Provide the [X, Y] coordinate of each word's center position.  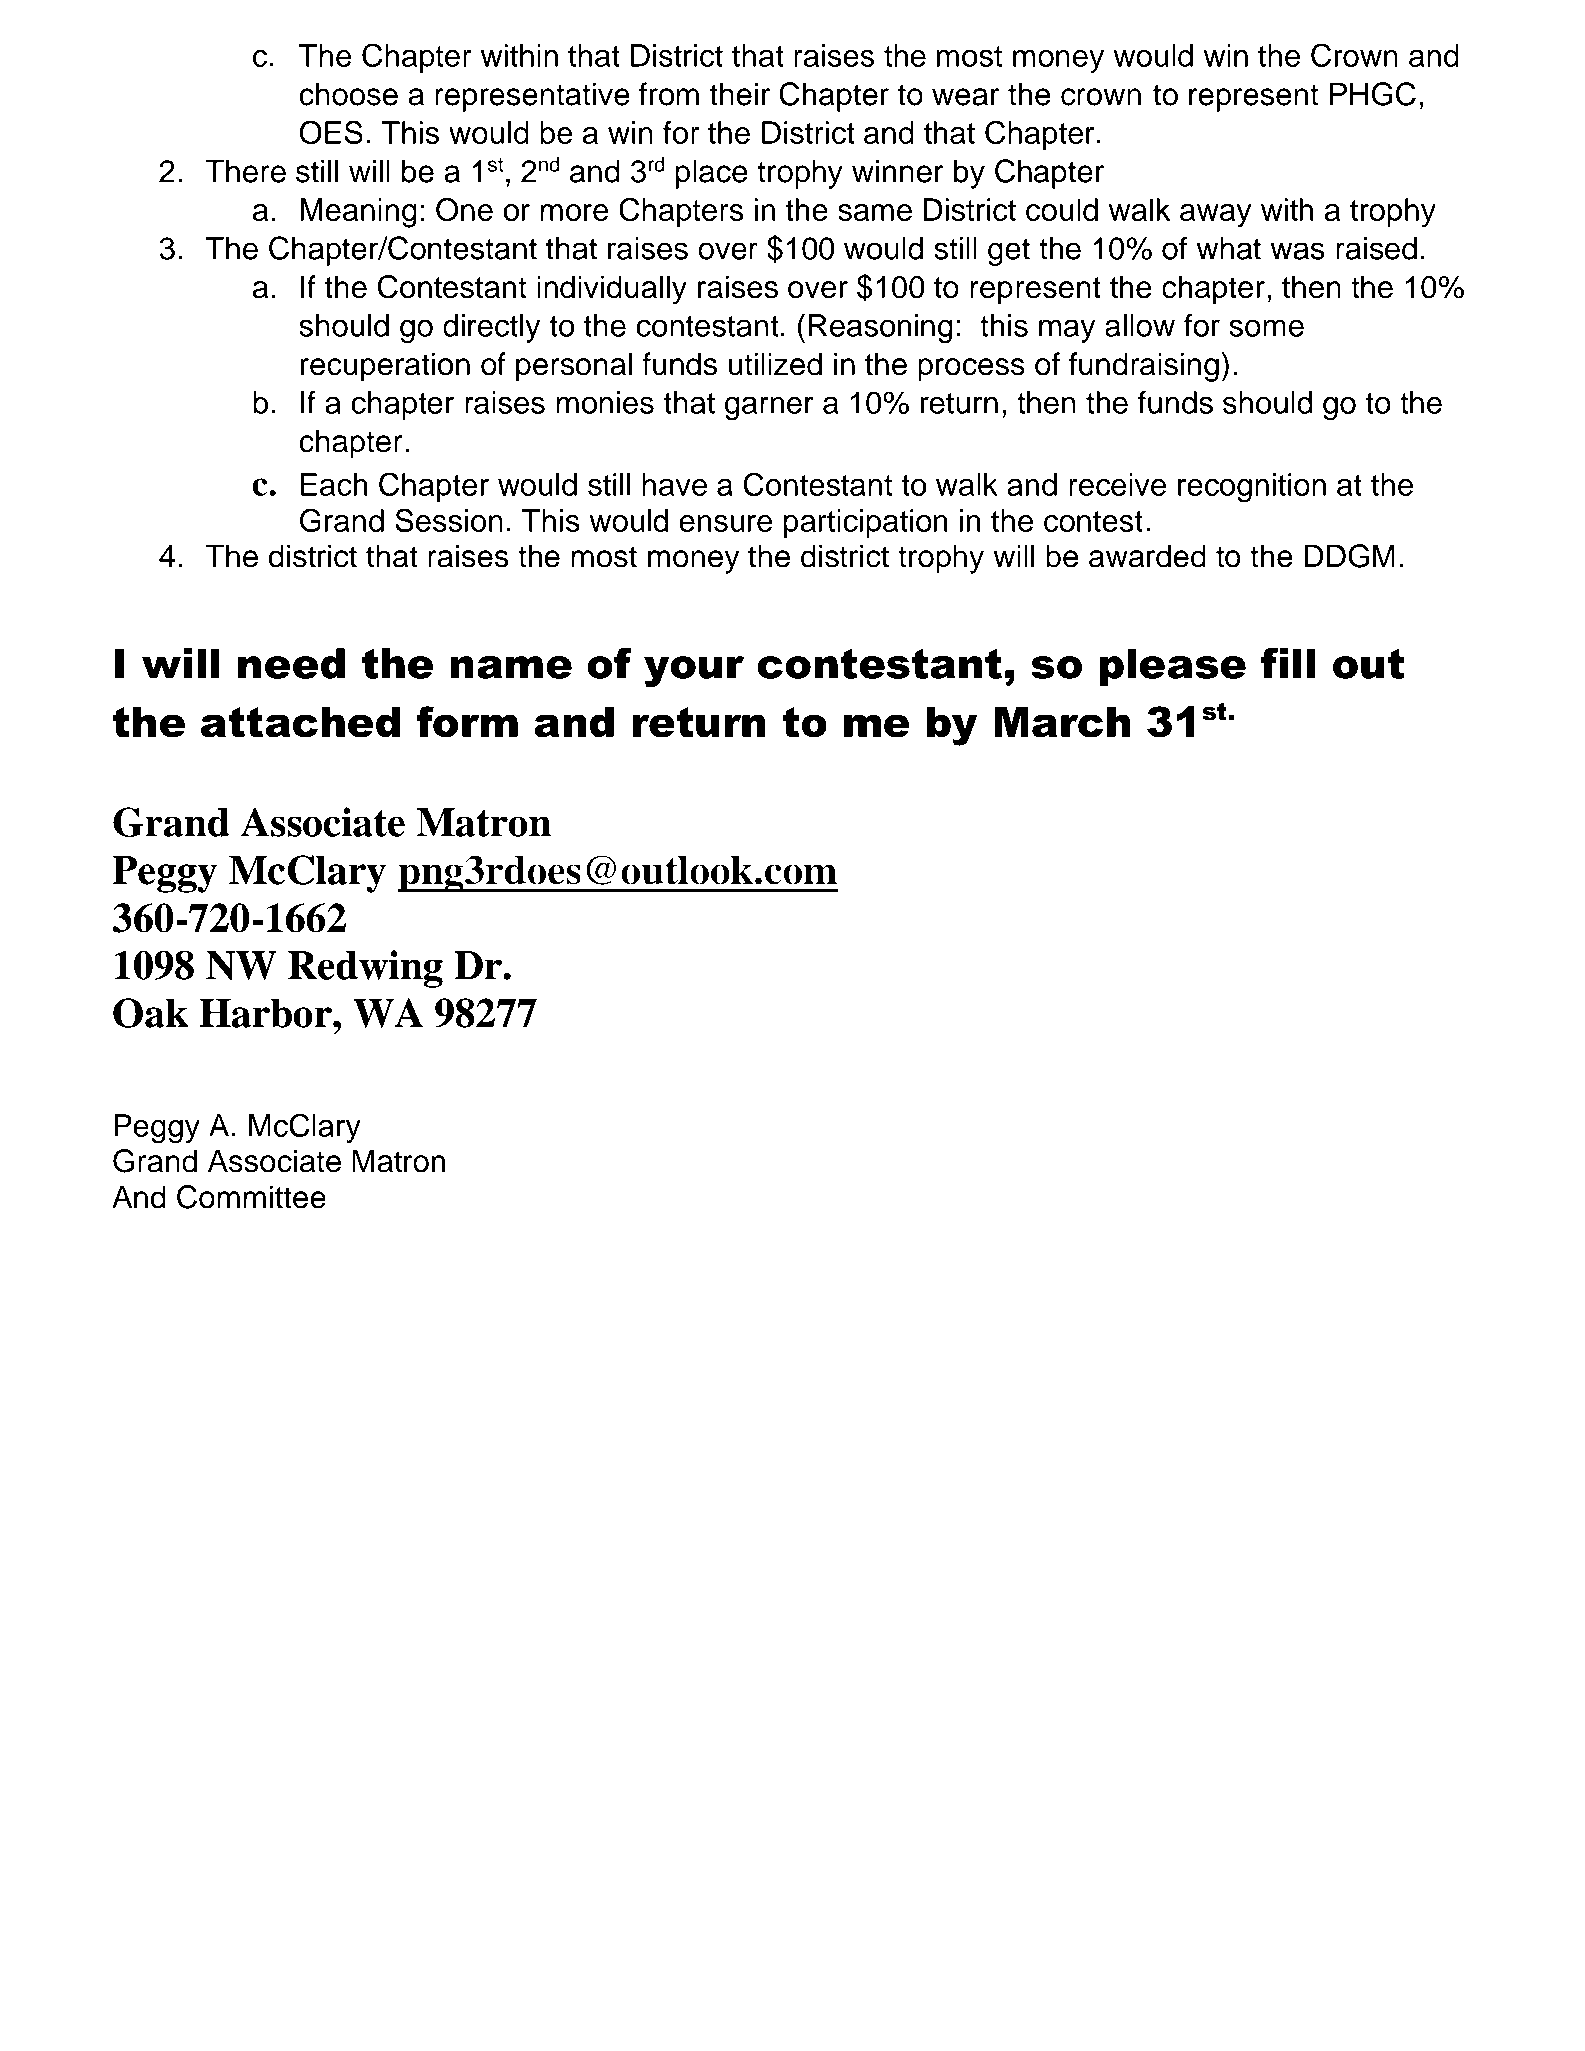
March [1062, 722]
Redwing [365, 969]
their [740, 94]
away [1215, 216]
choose [348, 94]
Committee [251, 1197]
